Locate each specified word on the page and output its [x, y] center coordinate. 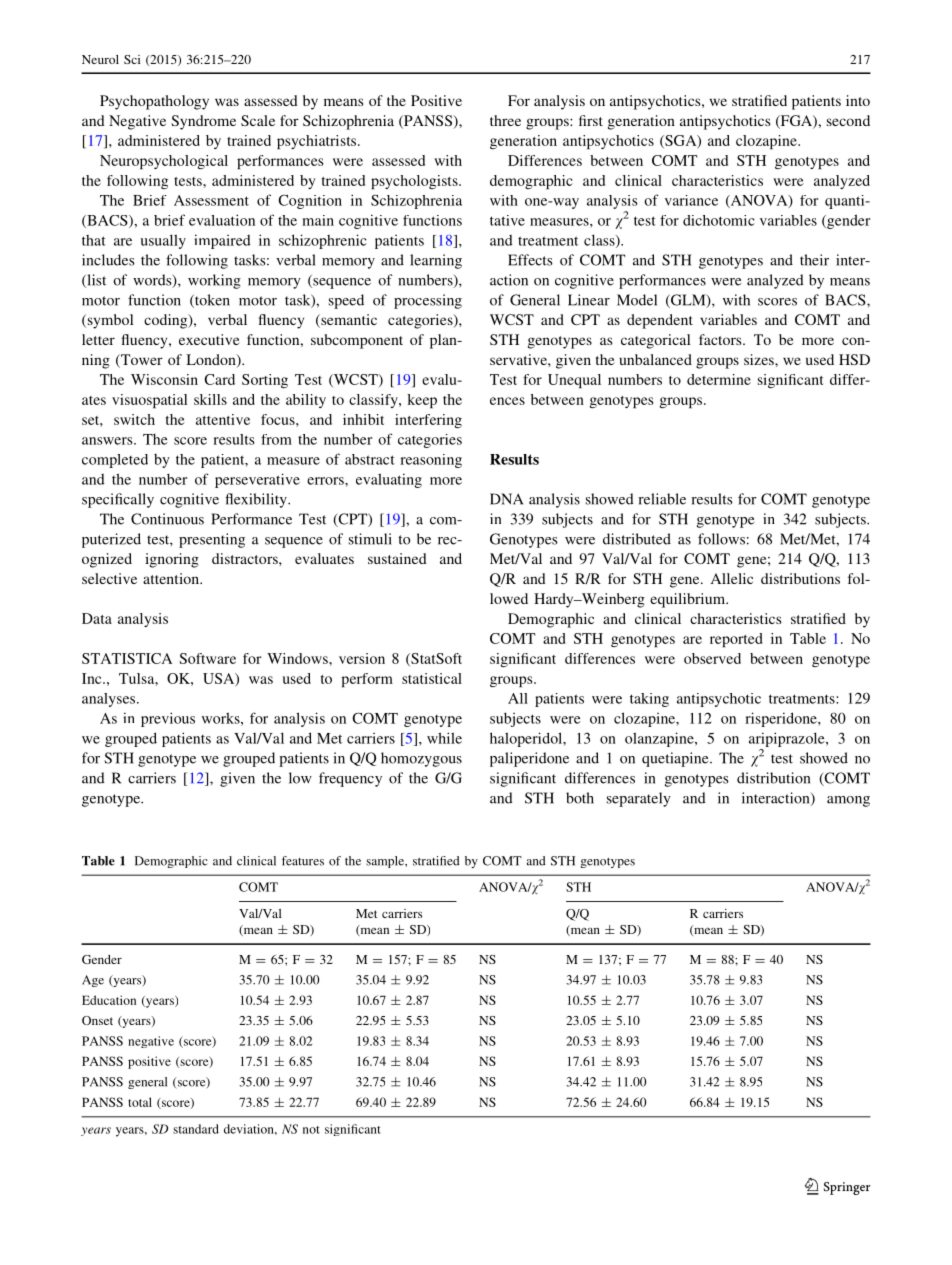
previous [168, 719]
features [303, 861]
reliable [662, 499]
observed [712, 658]
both [580, 798]
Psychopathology [154, 102]
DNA [506, 499]
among [848, 801]
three [505, 120]
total [140, 1102]
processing [428, 301]
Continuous [167, 519]
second [848, 120]
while [444, 738]
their [814, 260]
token [211, 301]
